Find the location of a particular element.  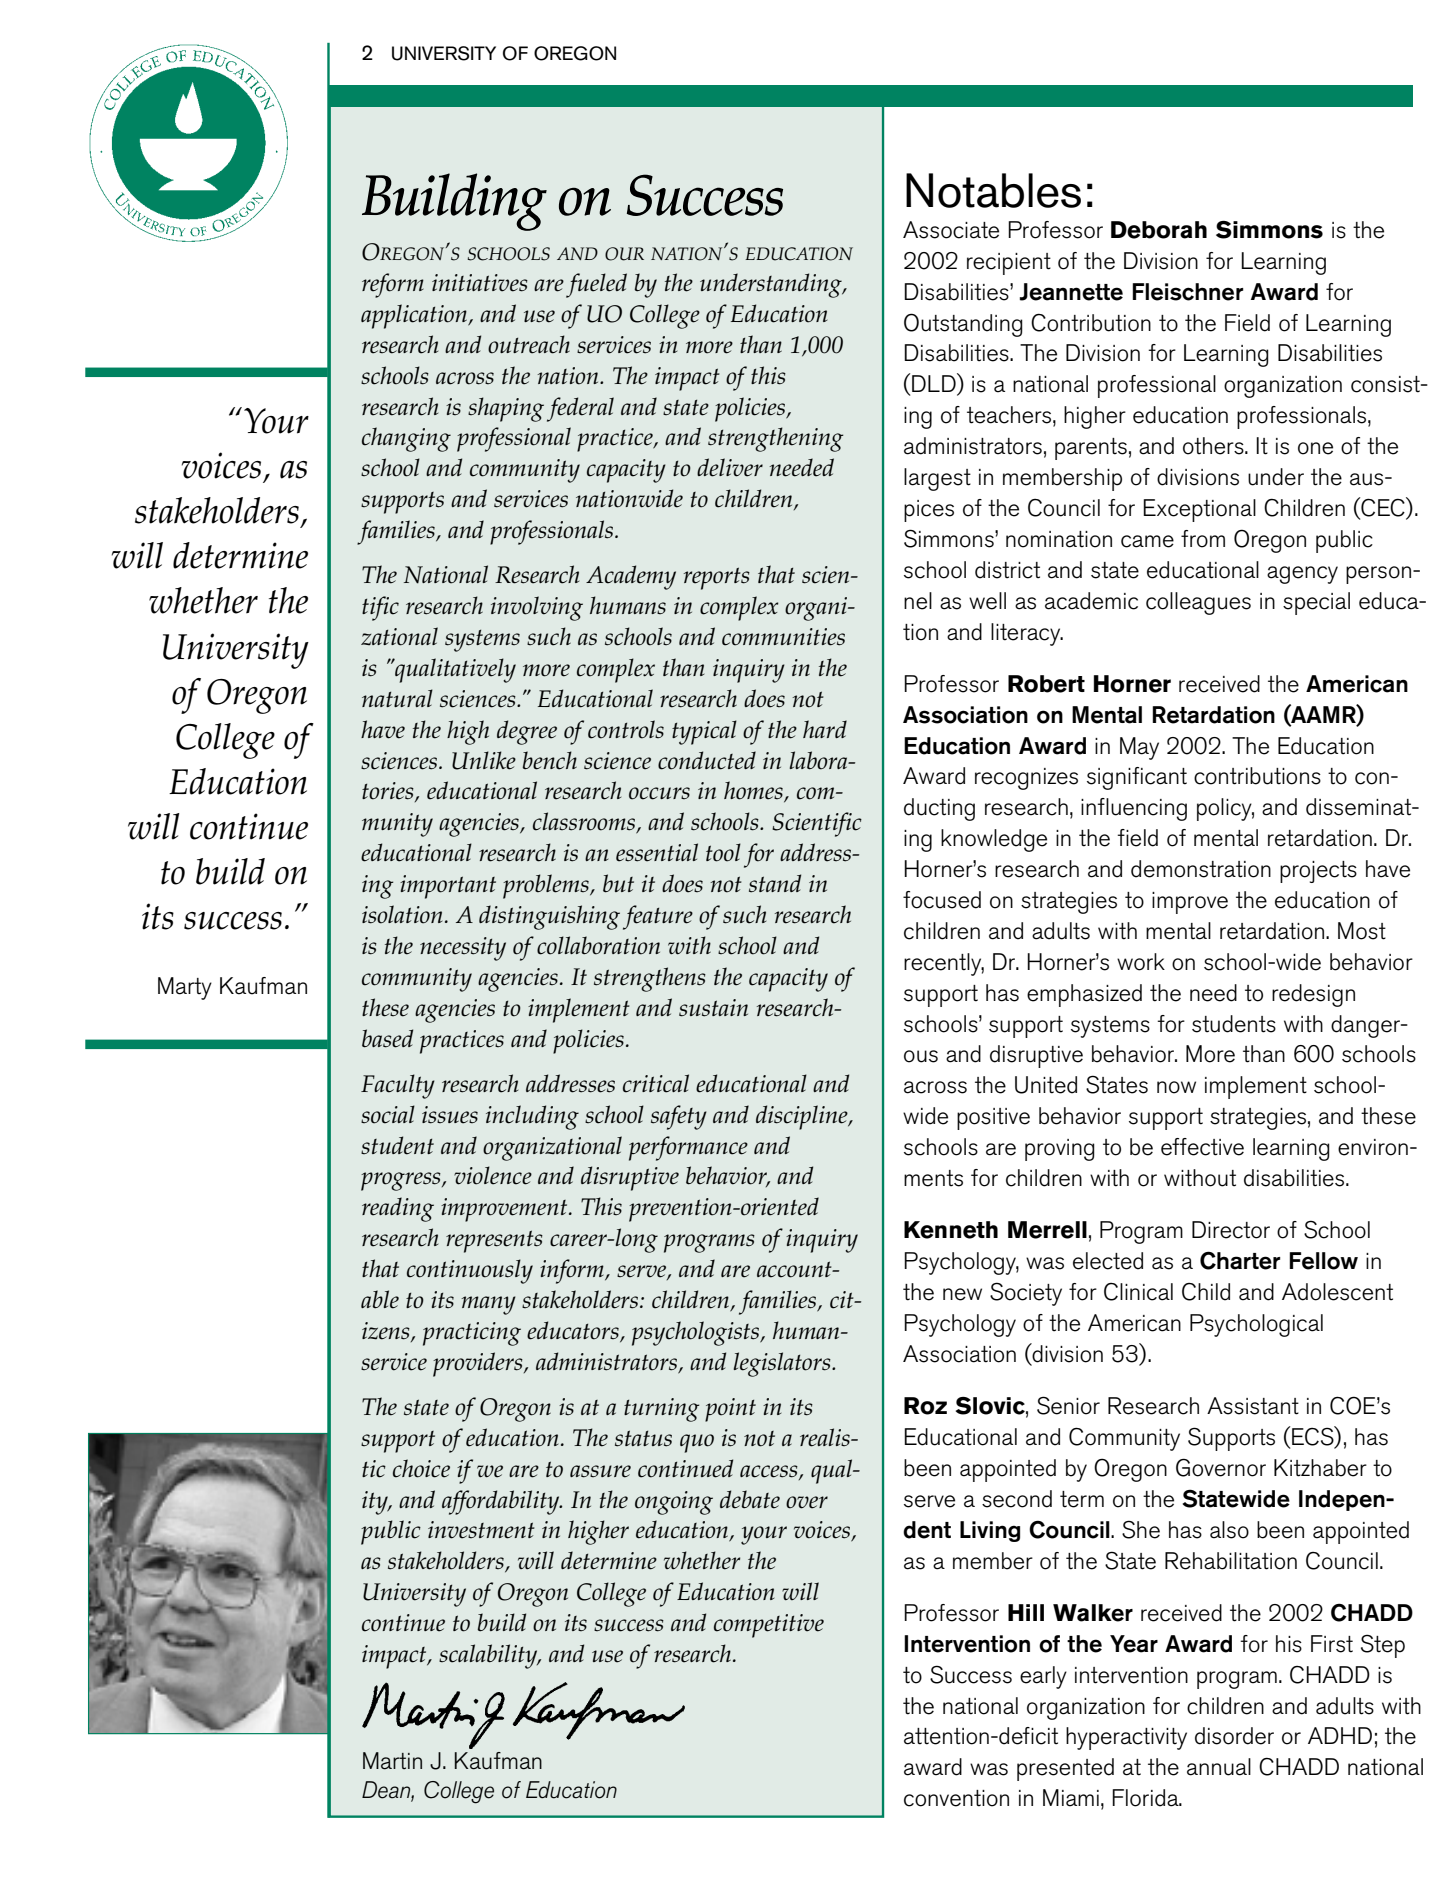

access is located at coordinates (770, 1472).
